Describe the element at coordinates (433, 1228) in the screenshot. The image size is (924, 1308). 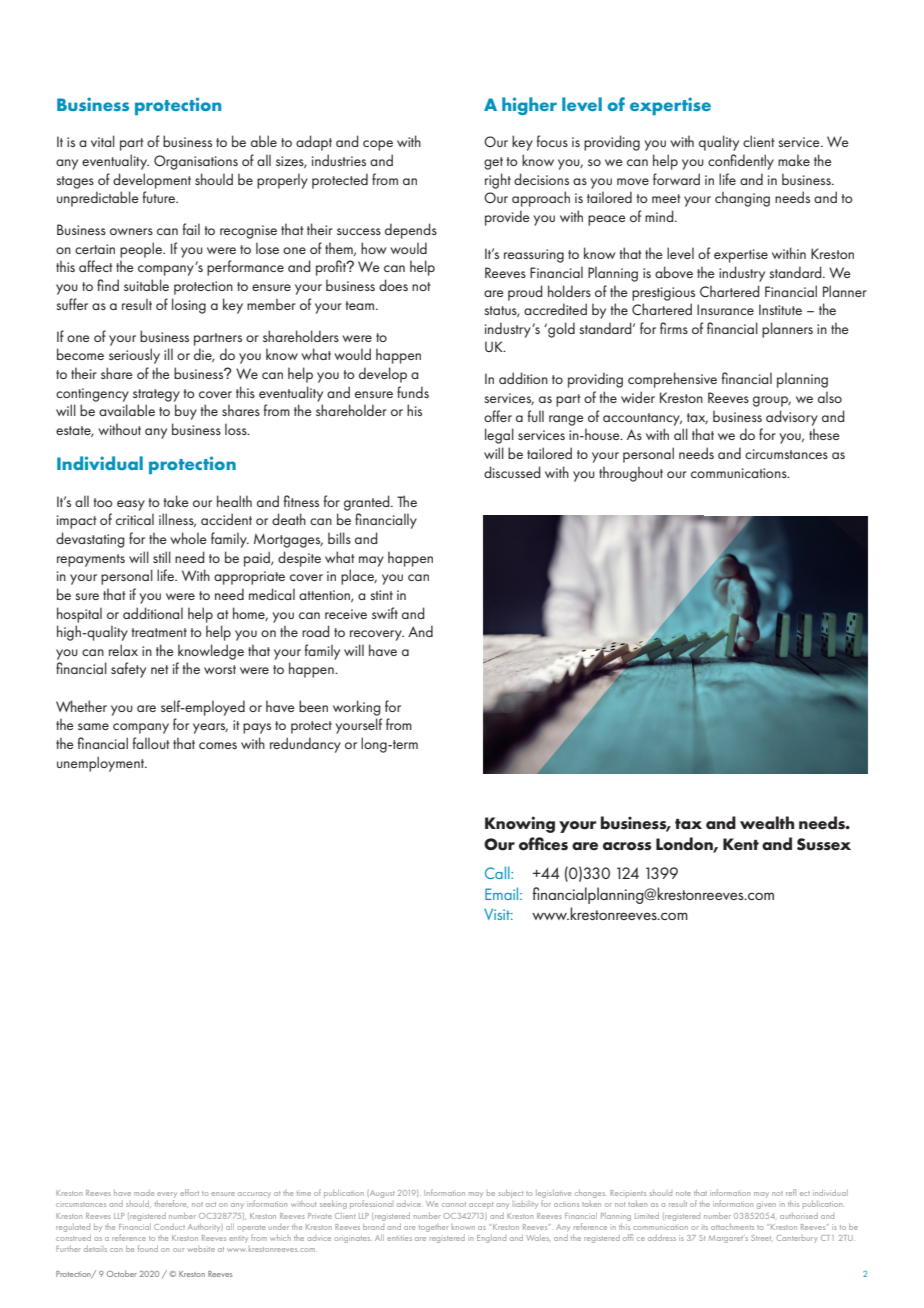
I see `together` at that location.
